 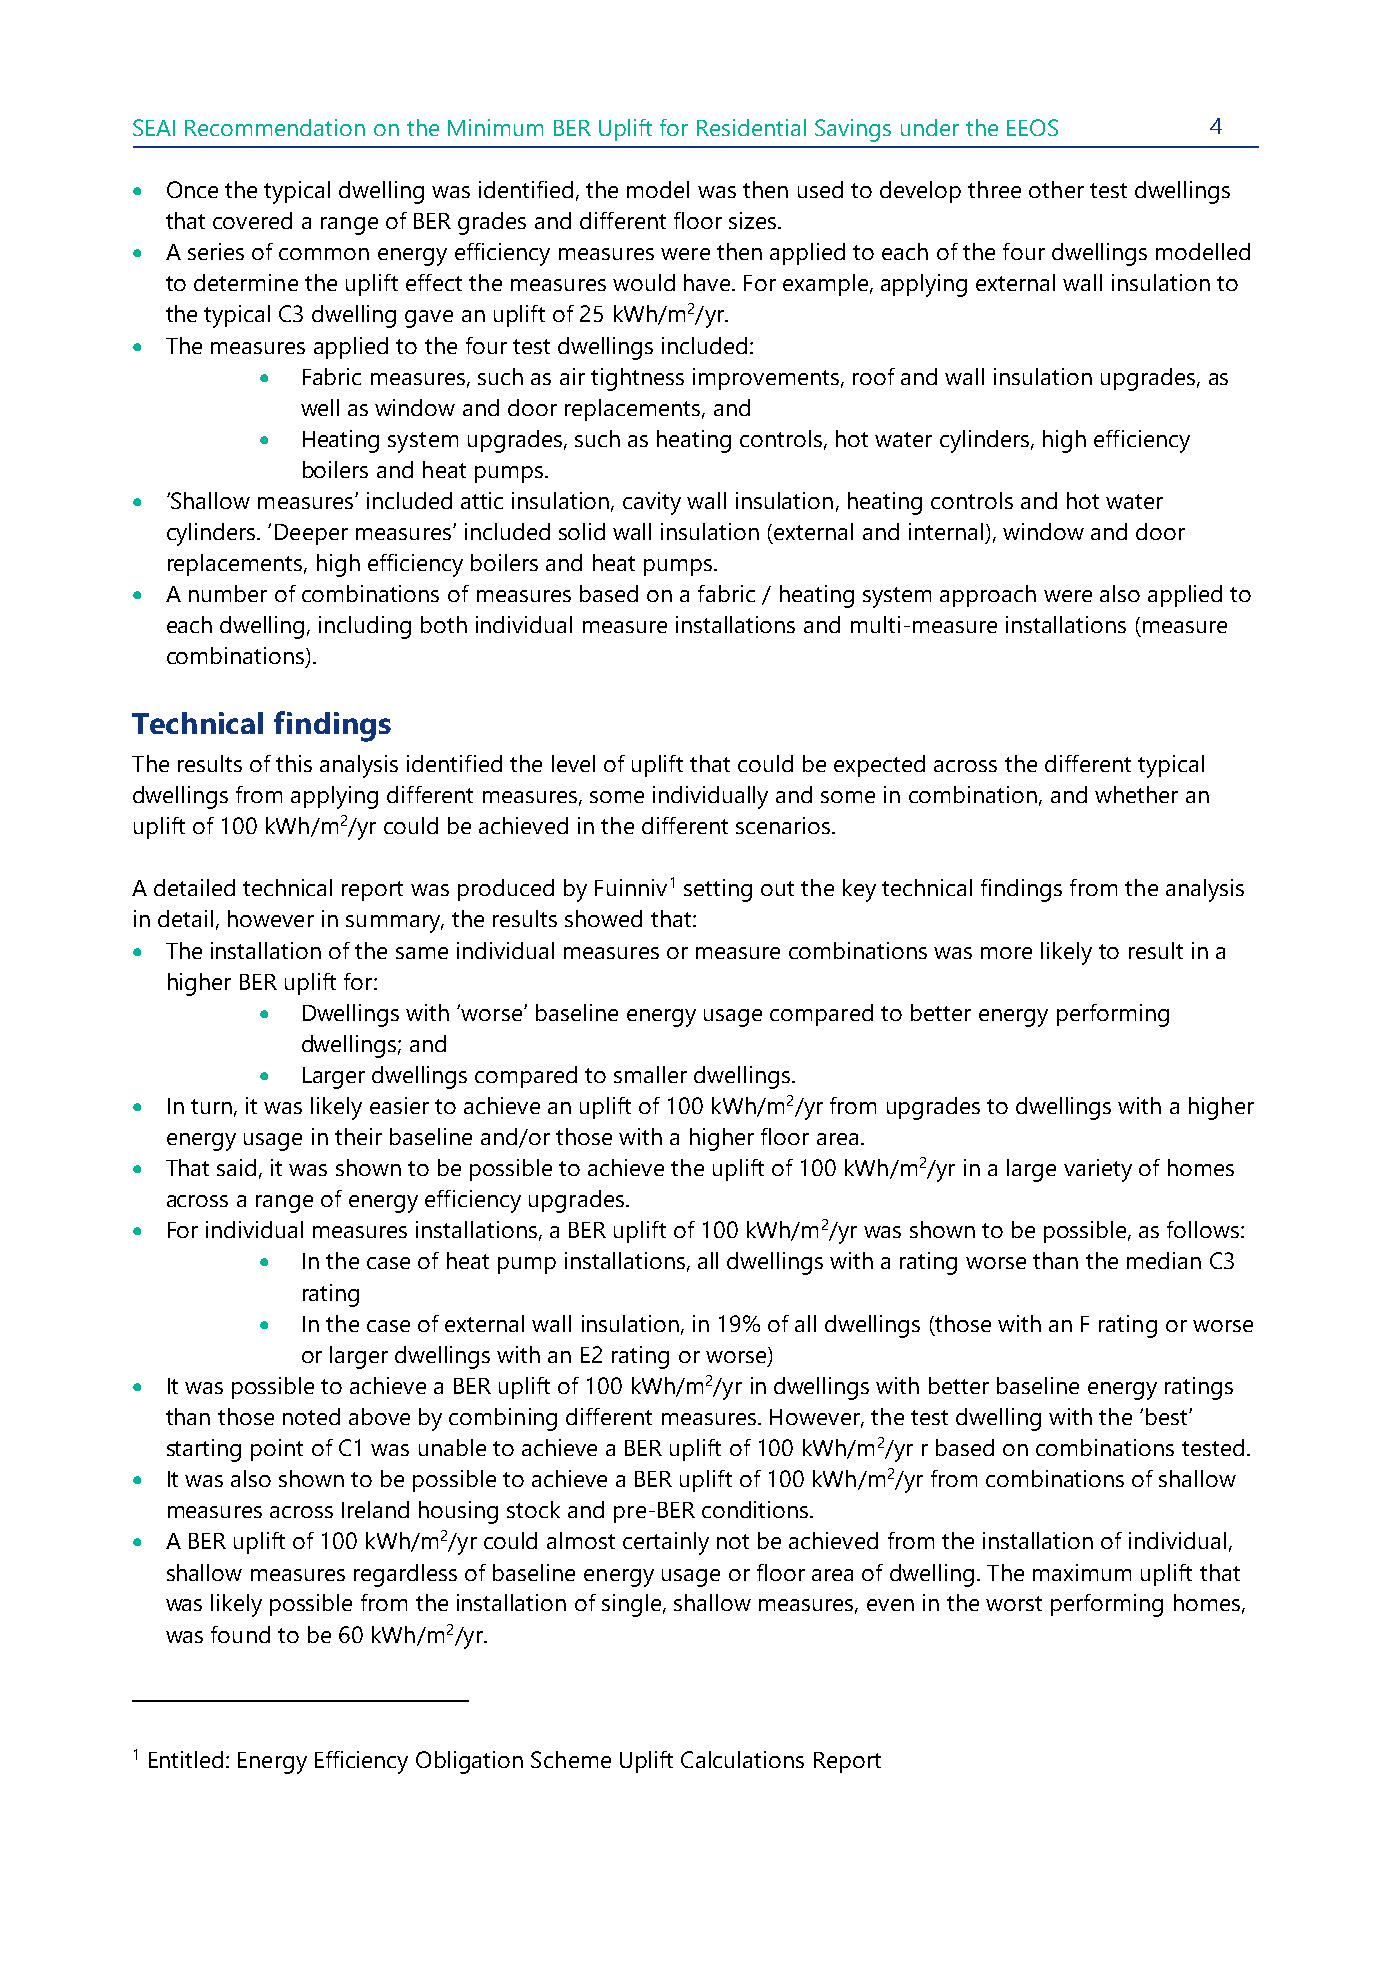 What do you see at coordinates (240, 1634) in the screenshot?
I see `found` at bounding box center [240, 1634].
